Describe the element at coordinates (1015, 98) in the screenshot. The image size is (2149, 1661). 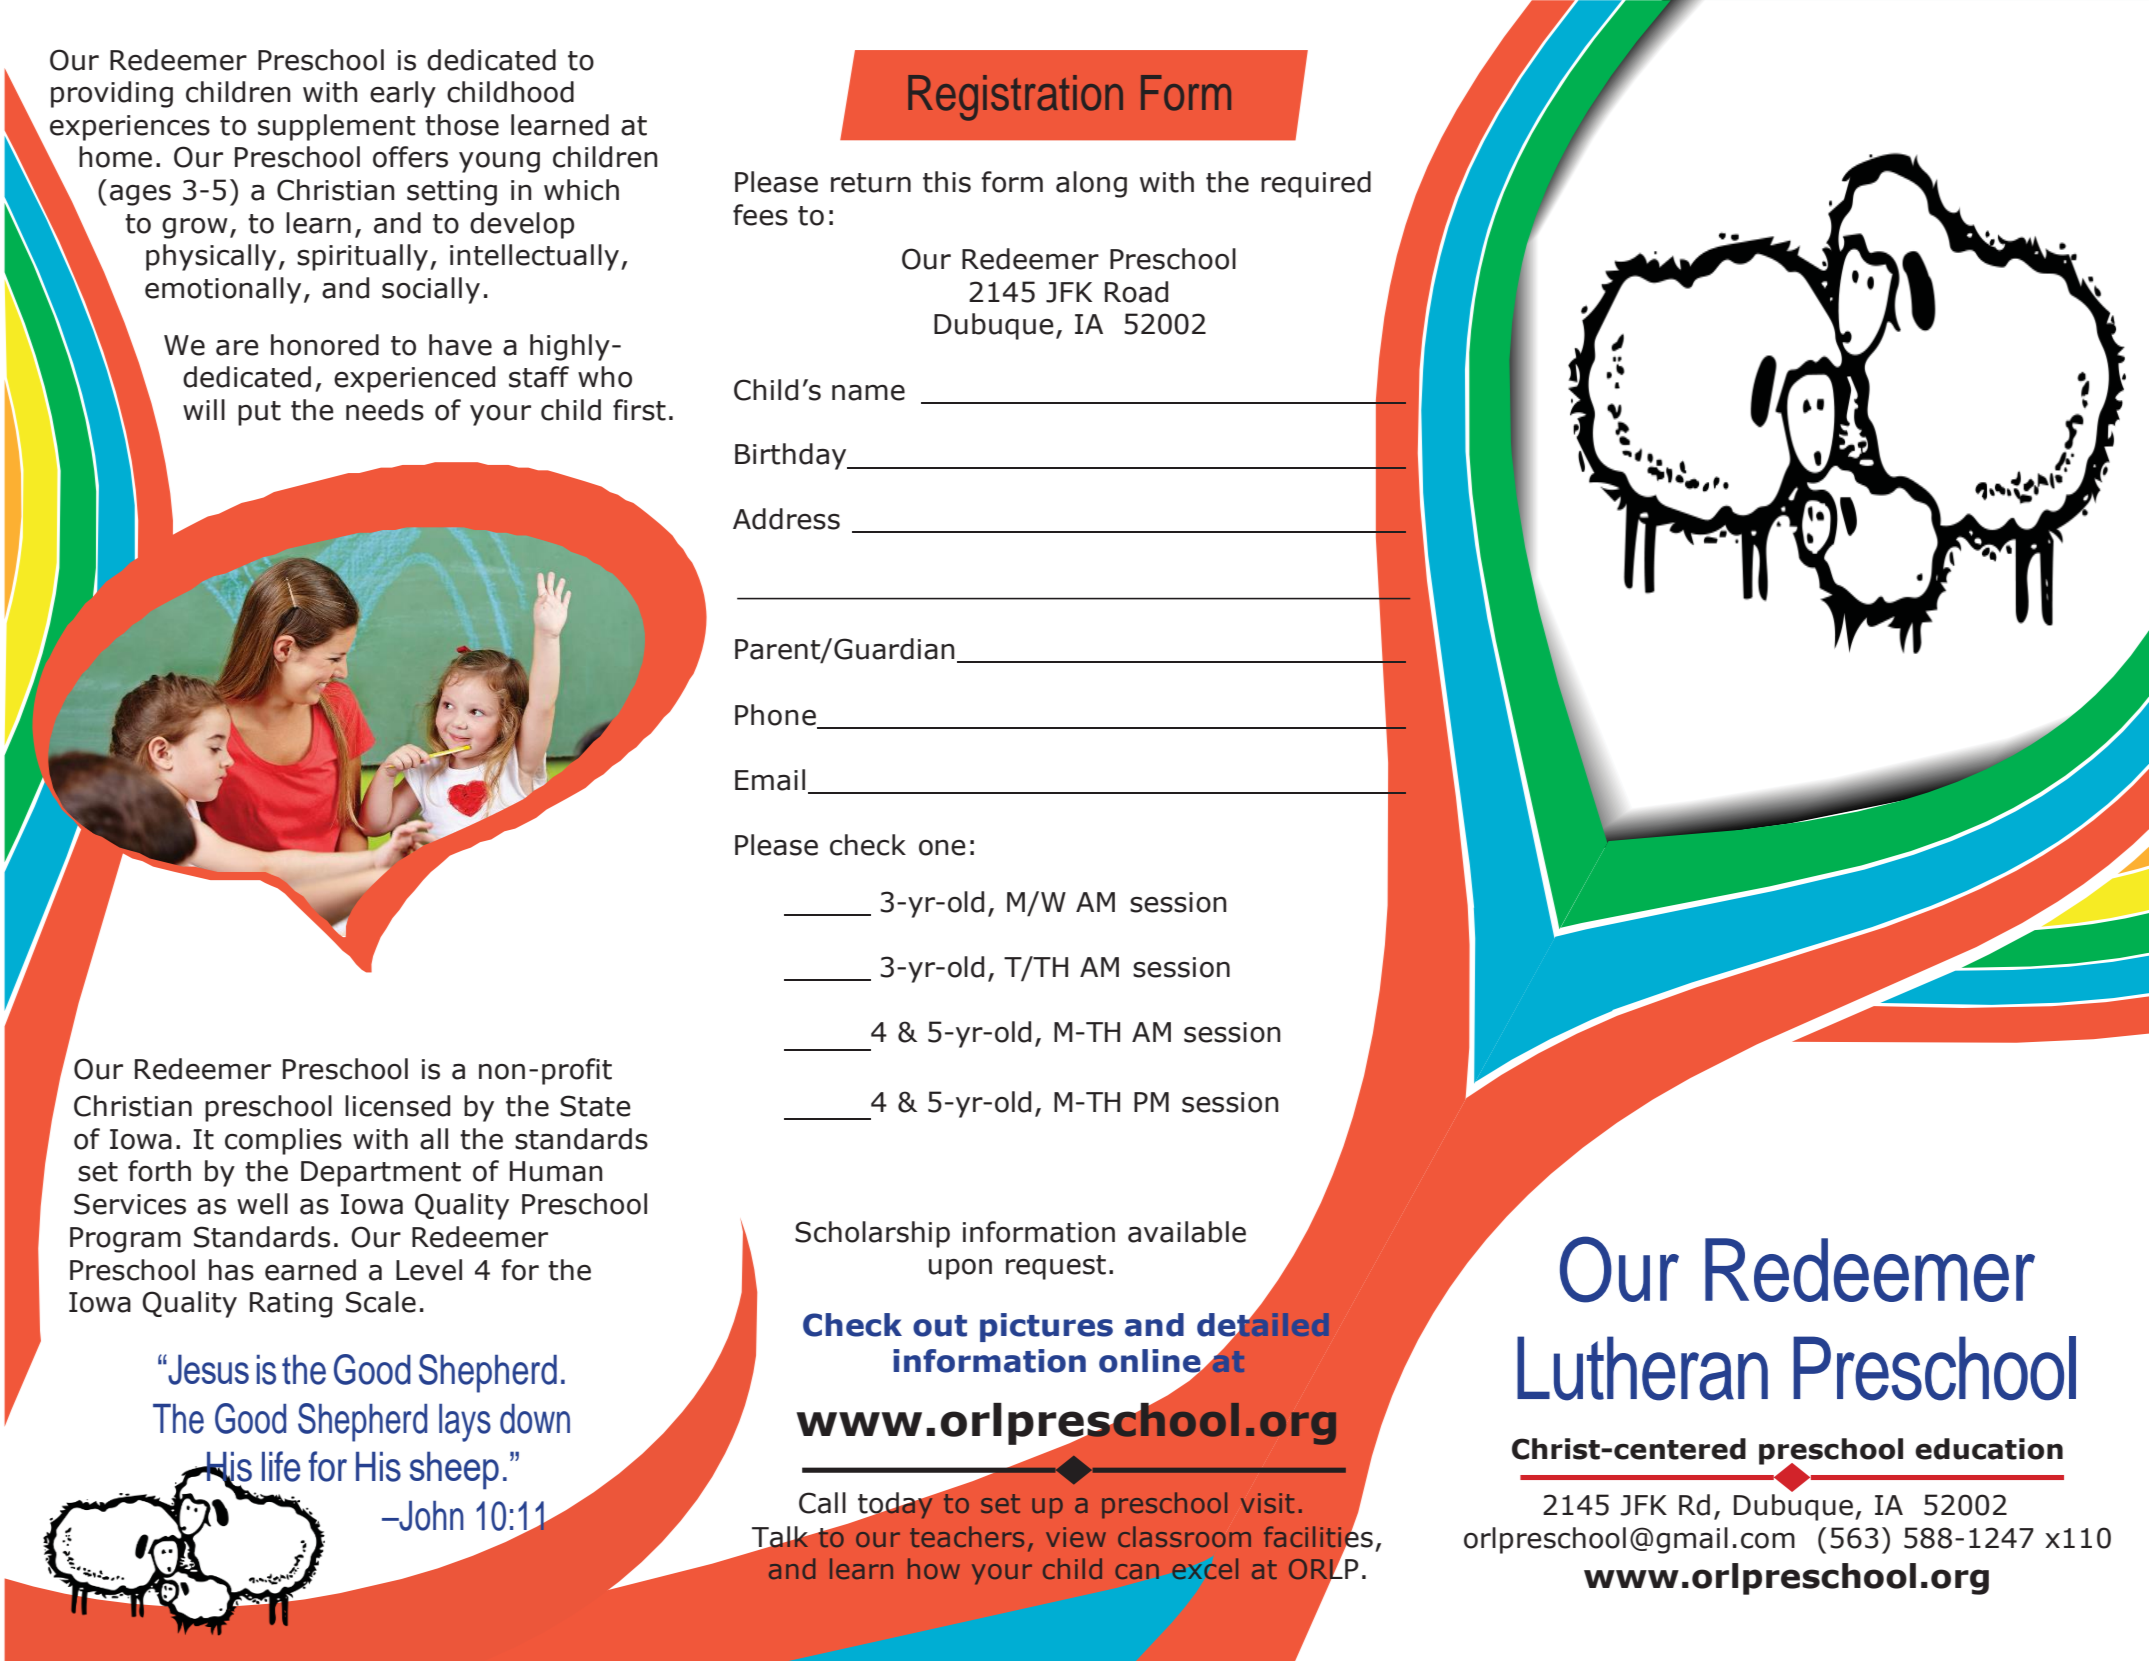
I see `Registration` at that location.
